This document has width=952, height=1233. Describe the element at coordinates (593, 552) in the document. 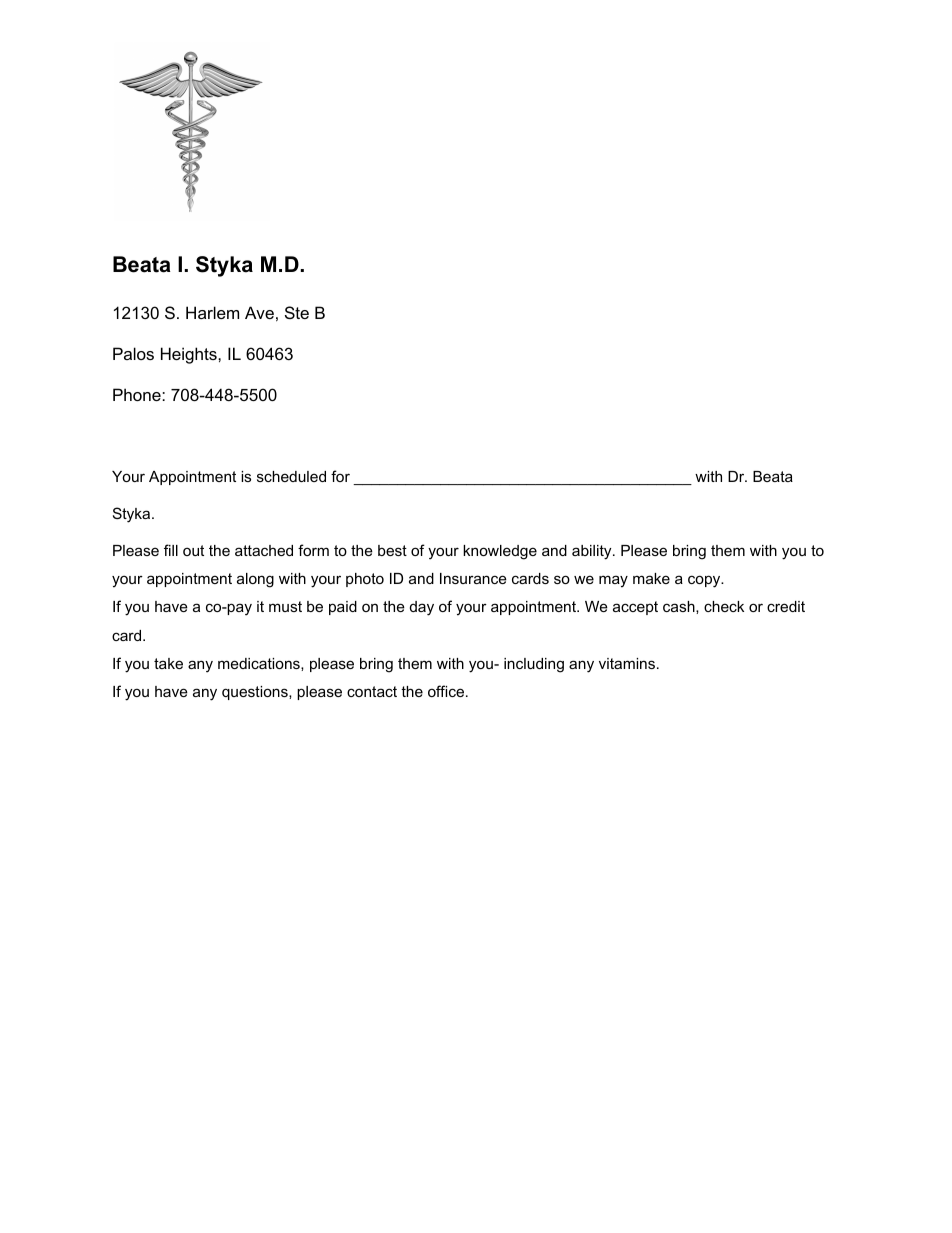

I see `ability` at that location.
